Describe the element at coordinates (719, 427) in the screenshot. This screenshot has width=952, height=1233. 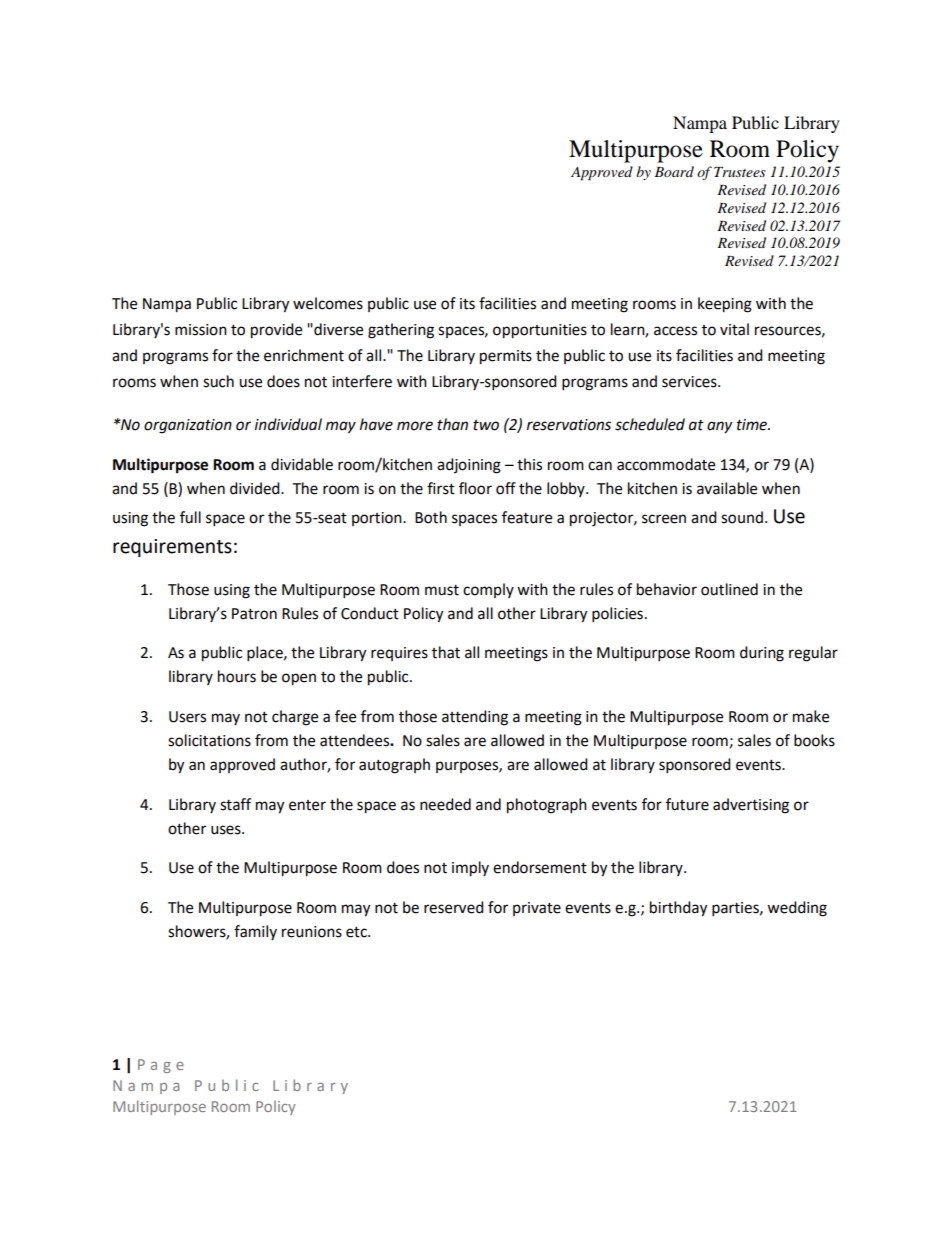
I see `any` at that location.
